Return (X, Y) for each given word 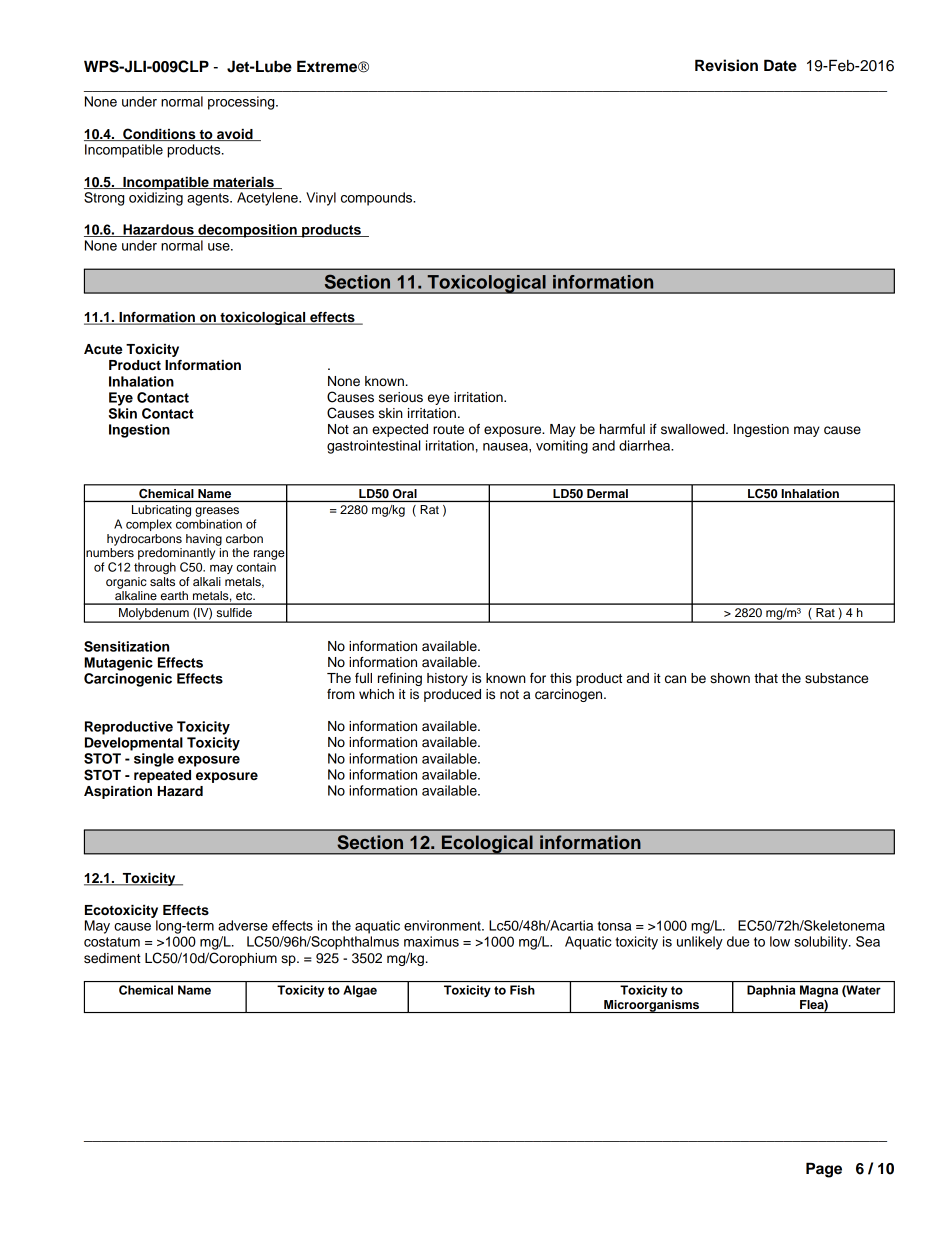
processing (242, 103)
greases (217, 512)
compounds (378, 199)
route (448, 430)
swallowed (694, 429)
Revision (726, 65)
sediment (112, 958)
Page (824, 1170)
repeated (162, 776)
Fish (522, 990)
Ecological (487, 845)
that (766, 678)
